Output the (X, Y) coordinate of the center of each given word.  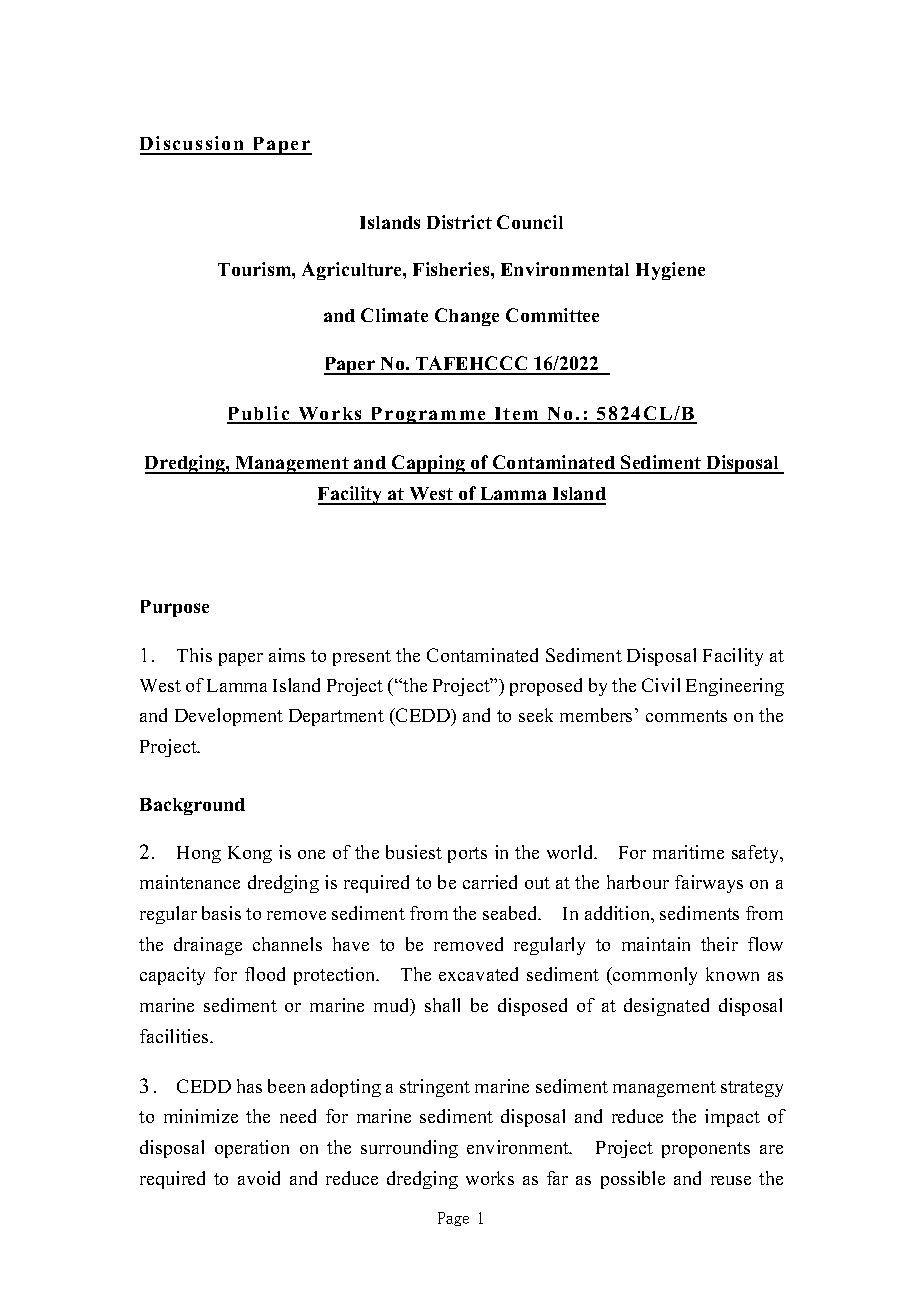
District (459, 222)
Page (453, 1219)
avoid (259, 1178)
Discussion (193, 145)
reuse (731, 1180)
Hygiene (670, 271)
